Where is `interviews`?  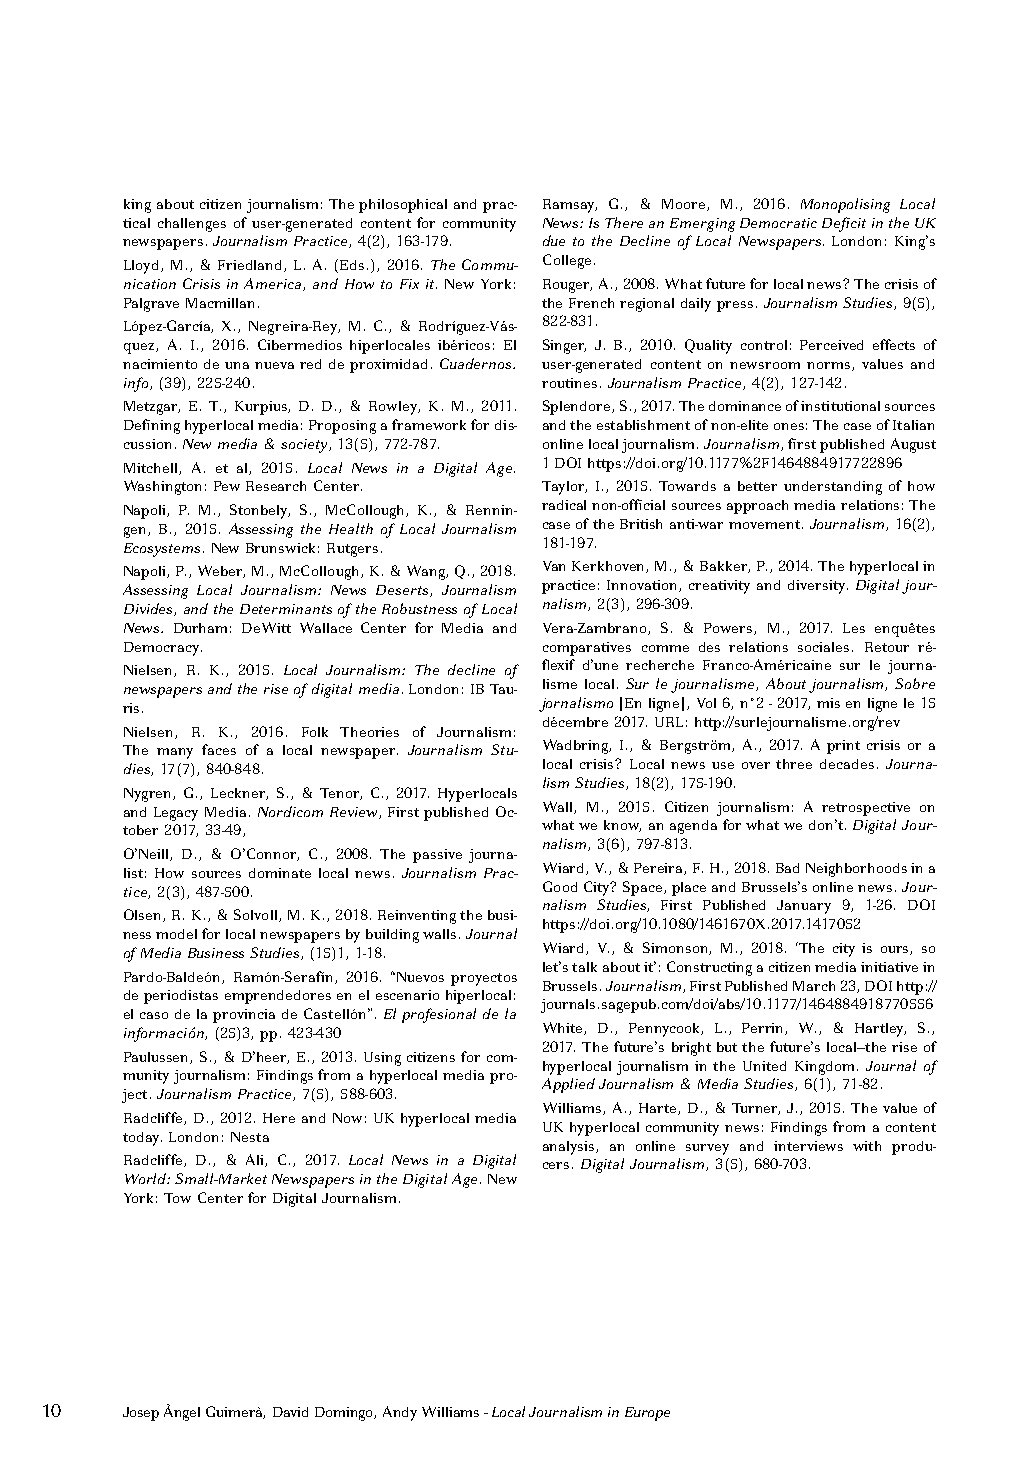 interviews is located at coordinates (808, 1146).
